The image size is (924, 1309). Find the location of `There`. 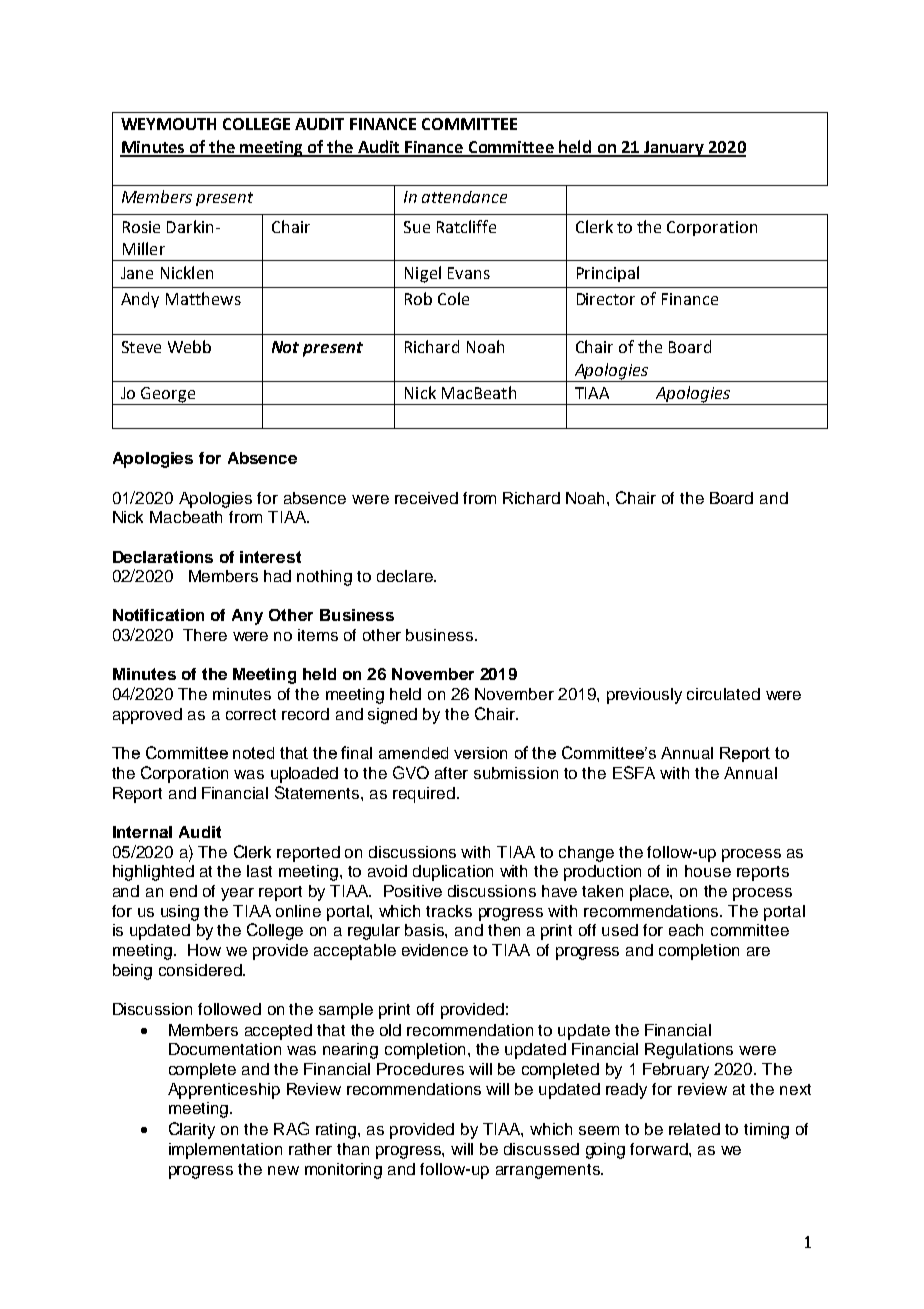

There is located at coordinates (205, 635).
